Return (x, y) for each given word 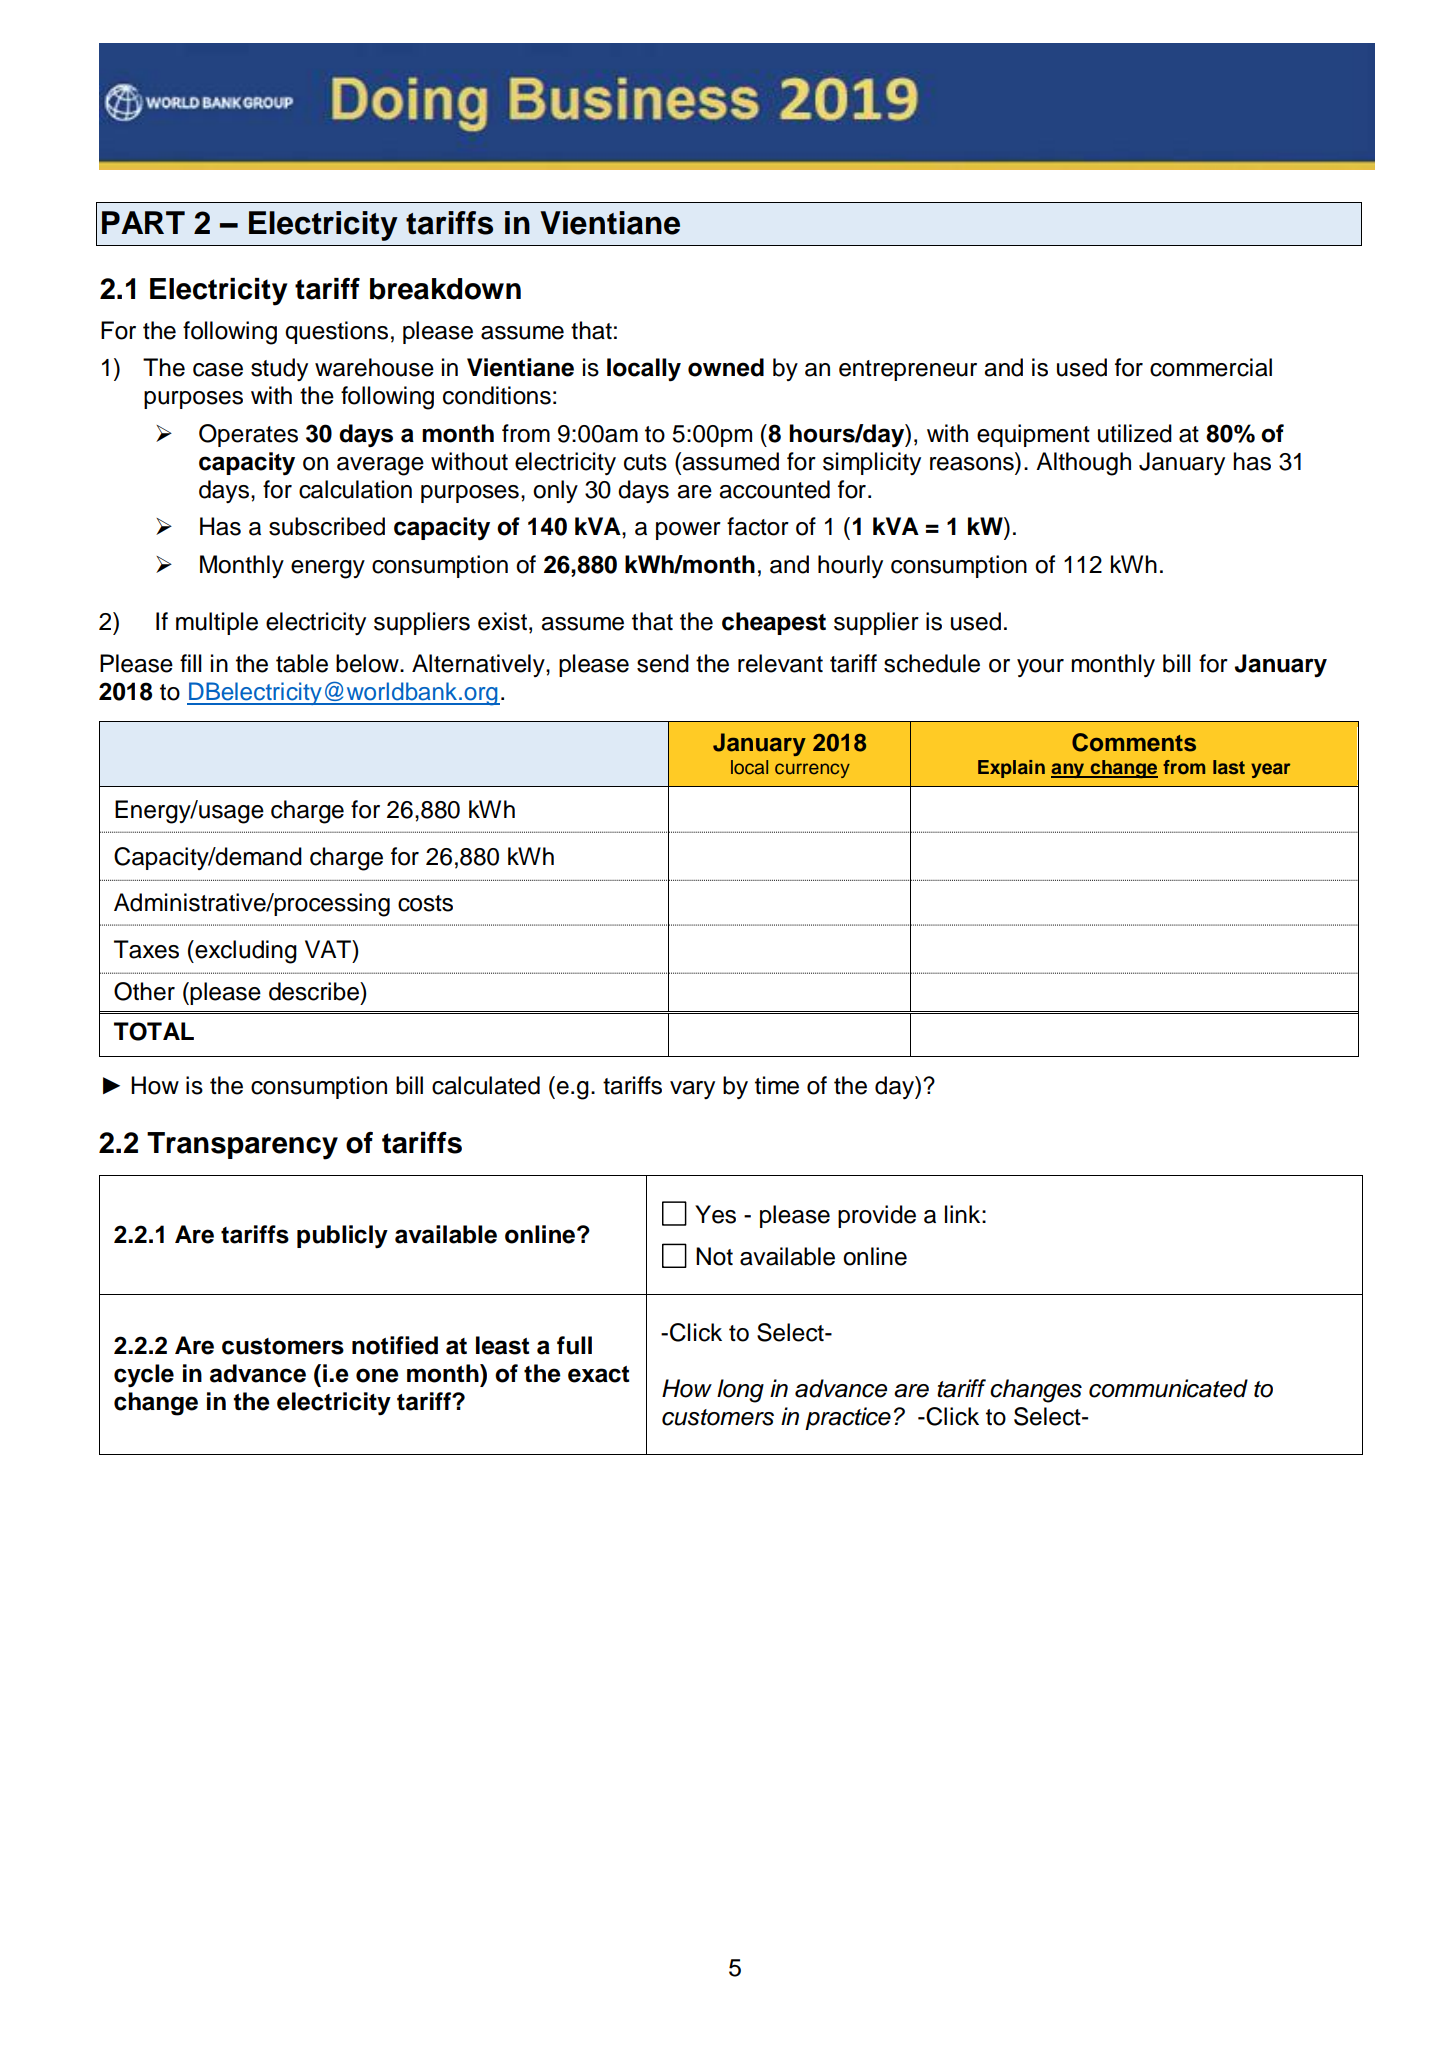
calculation (355, 489)
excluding (245, 952)
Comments (1134, 742)
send (663, 663)
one (377, 1375)
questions (336, 332)
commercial (1211, 367)
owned (726, 367)
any (1069, 770)
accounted (774, 489)
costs (425, 903)
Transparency (242, 1146)
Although (1083, 464)
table (302, 663)
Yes (715, 1214)
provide (877, 1216)
